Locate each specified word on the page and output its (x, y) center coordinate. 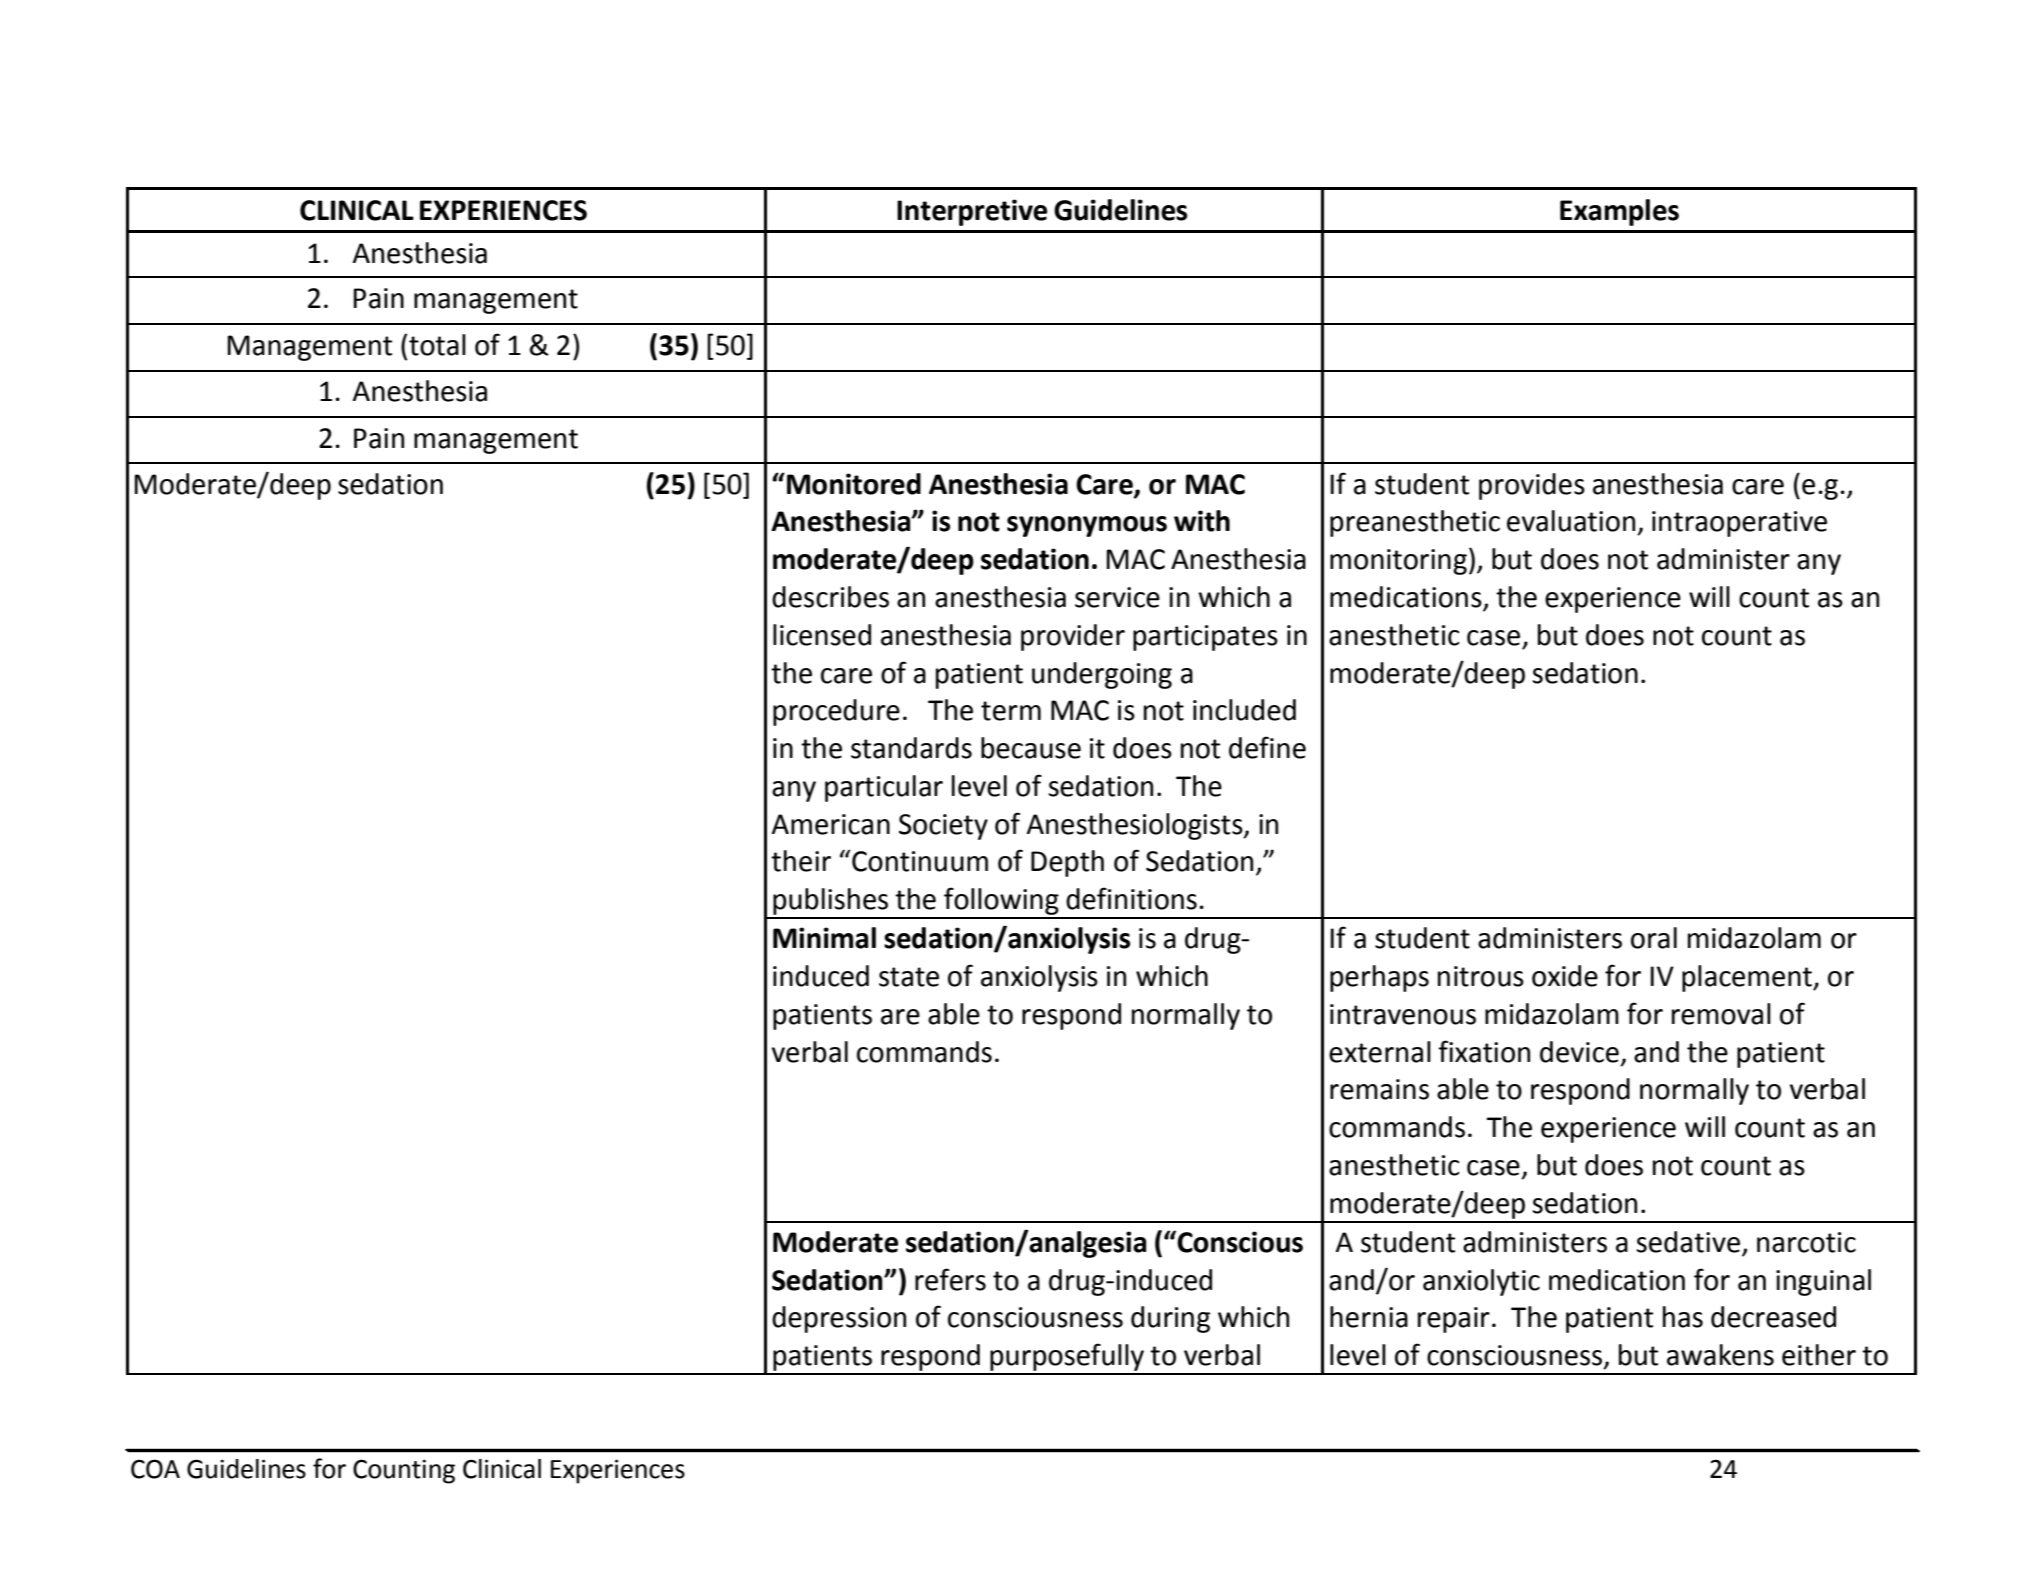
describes (830, 597)
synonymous (1087, 526)
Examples (1619, 212)
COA (155, 1469)
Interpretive (972, 212)
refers (950, 1279)
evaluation (1571, 521)
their (801, 861)
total (436, 345)
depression (839, 1319)
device (1579, 1052)
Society (943, 827)
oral (1654, 938)
